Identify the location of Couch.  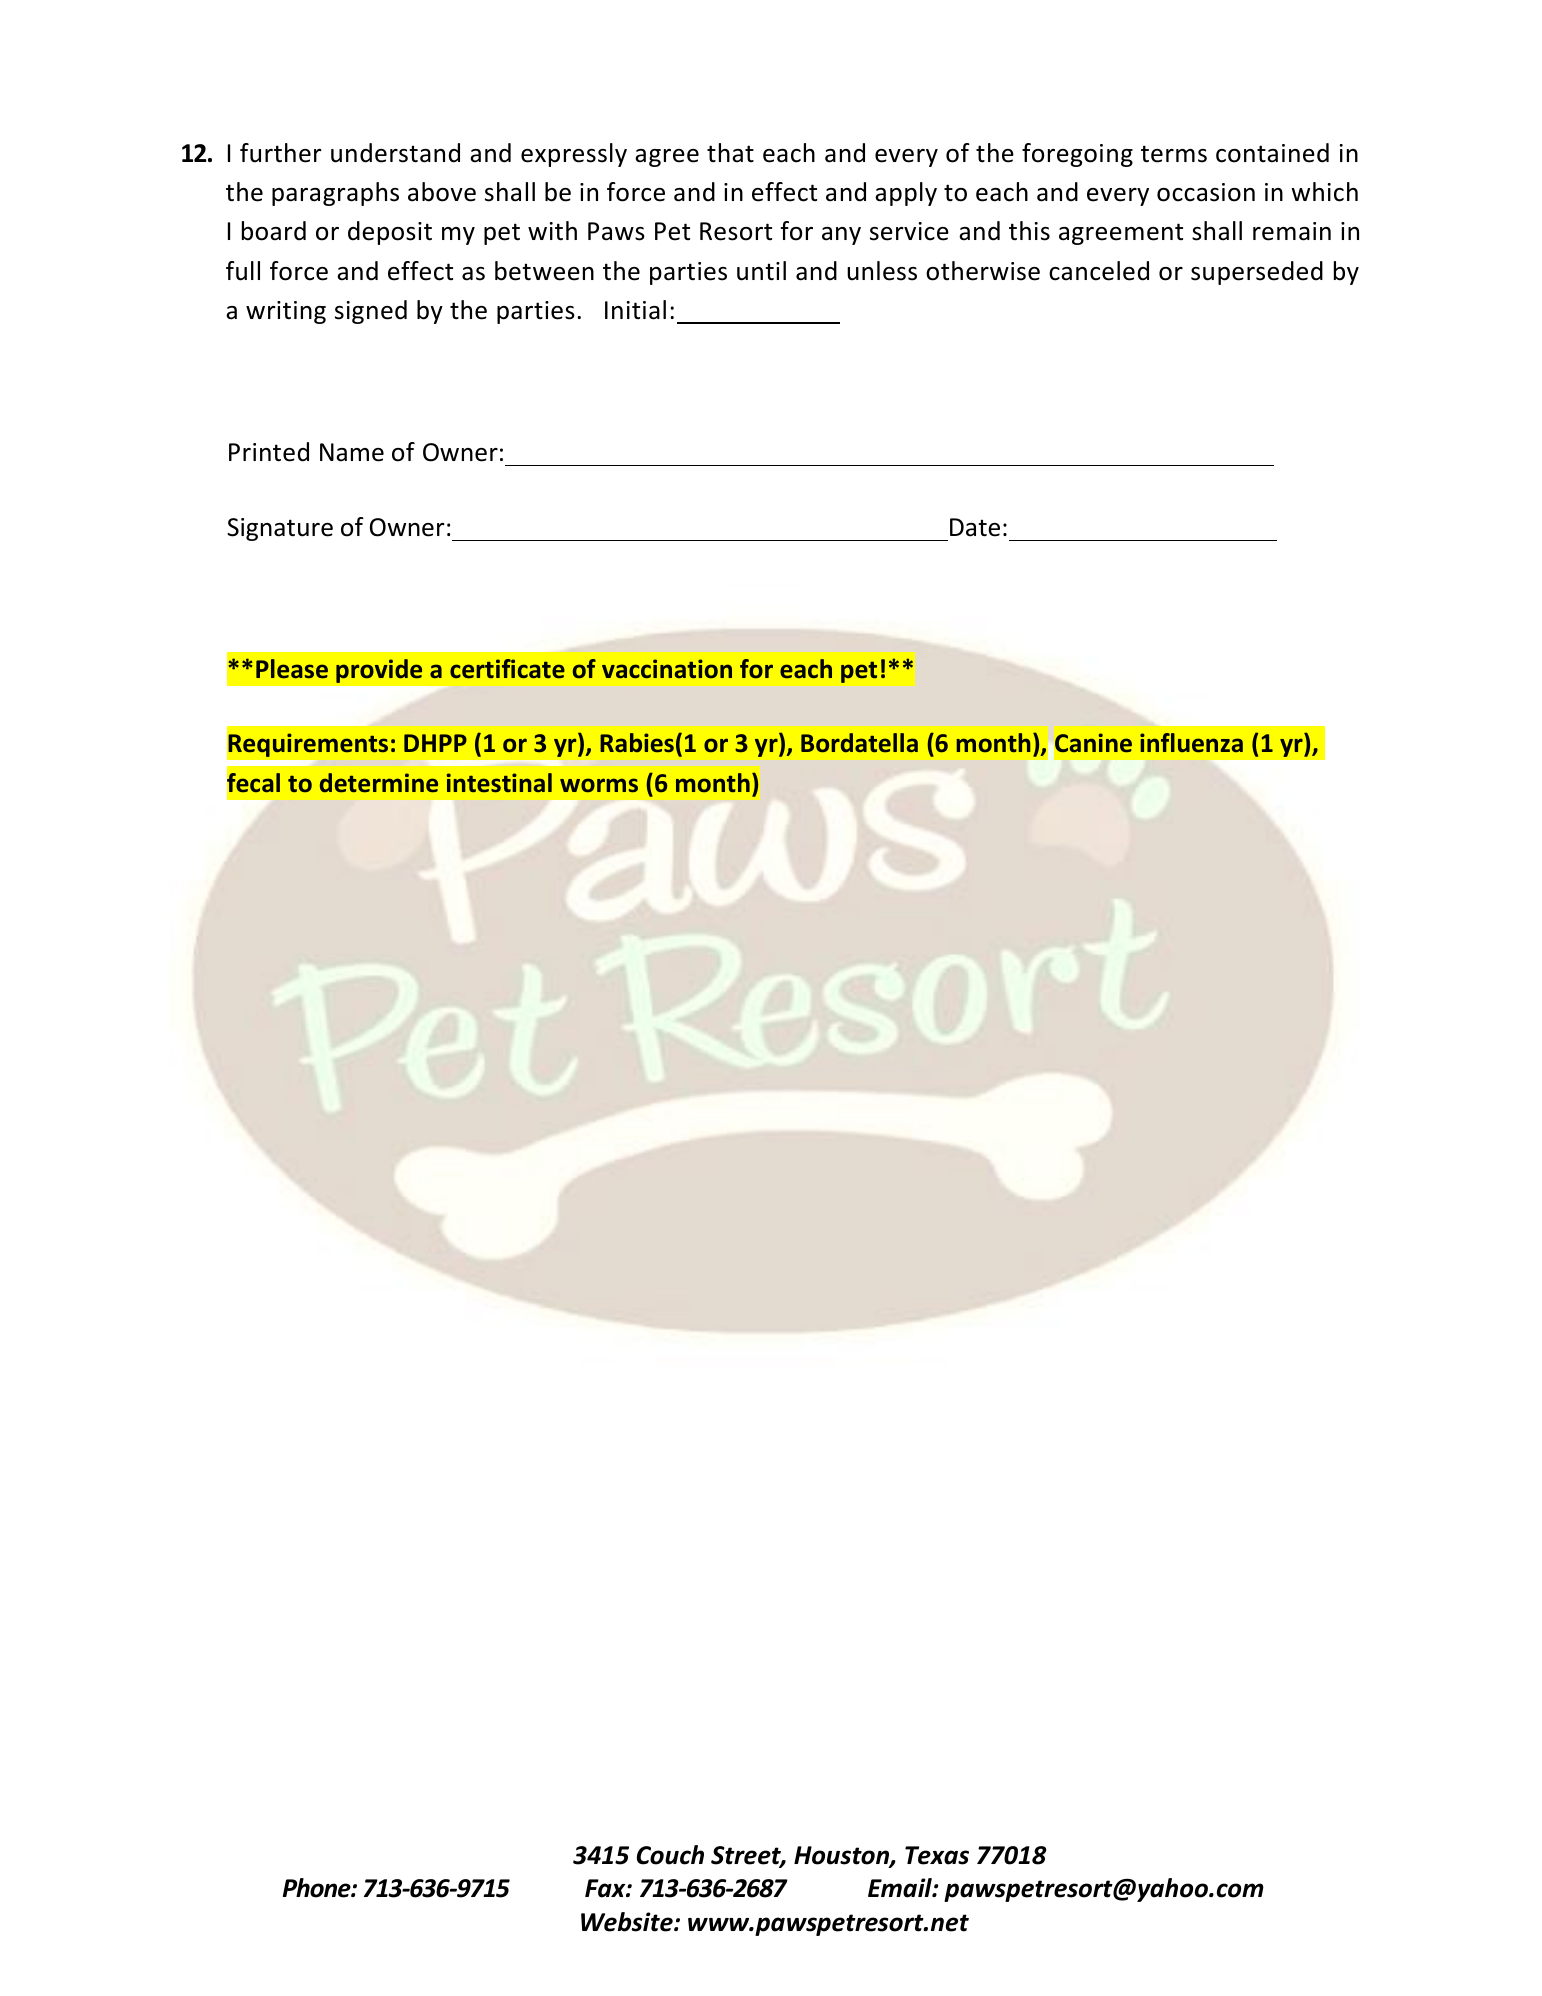
(670, 1855).
